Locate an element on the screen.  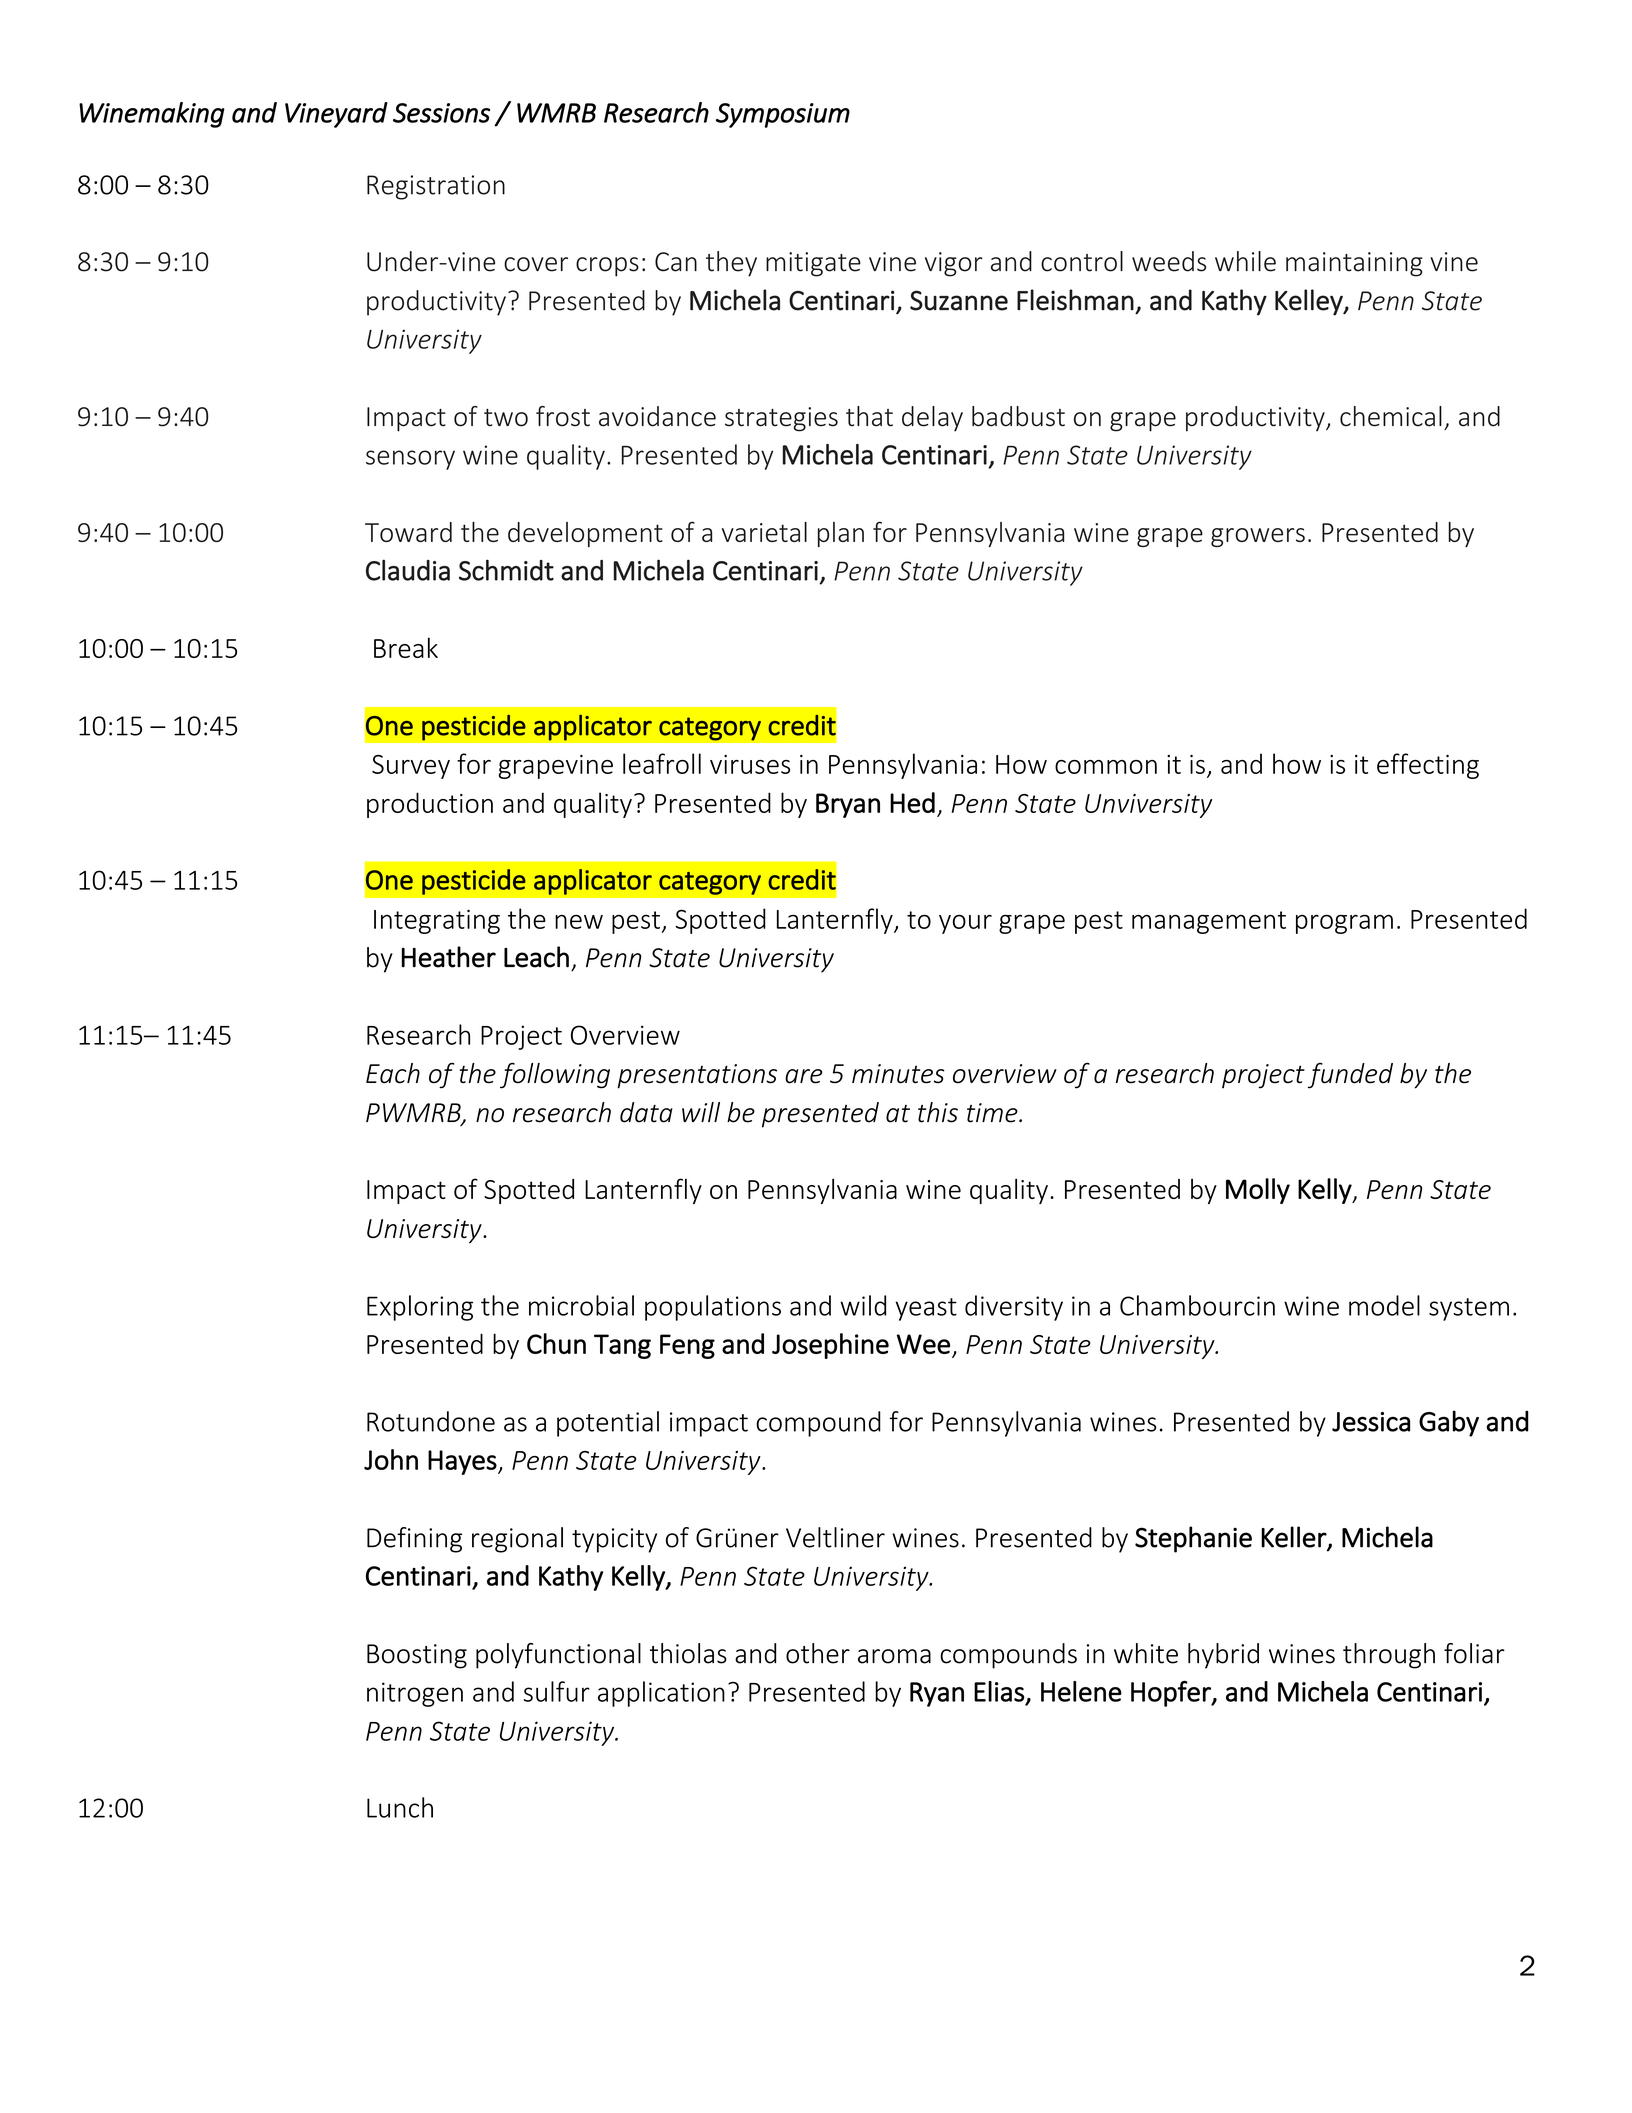
maintaining is located at coordinates (1354, 264).
